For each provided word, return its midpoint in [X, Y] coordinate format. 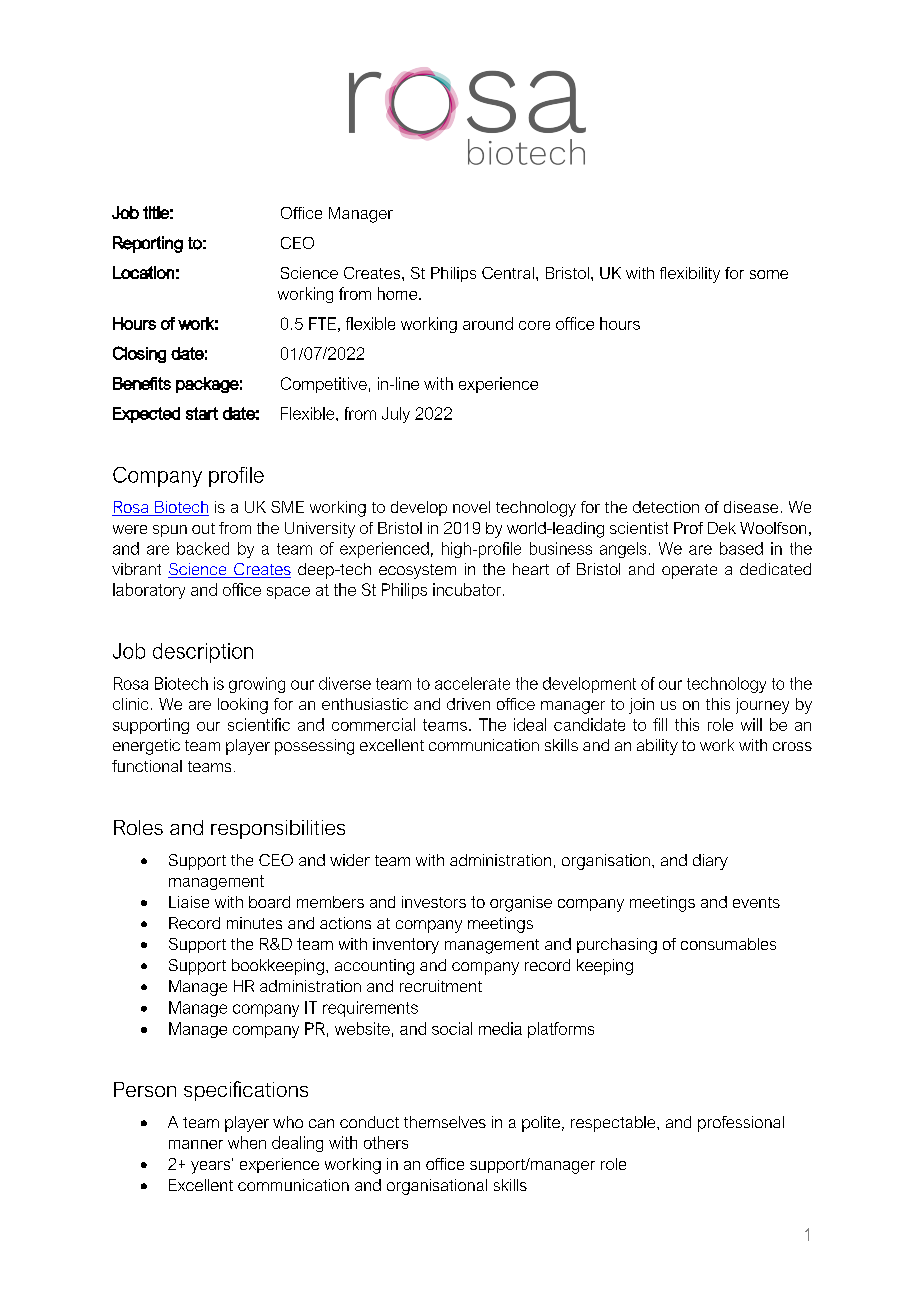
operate [689, 571]
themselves [445, 1122]
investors [434, 902]
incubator [468, 589]
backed [203, 548]
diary [710, 862]
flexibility [690, 275]
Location [143, 272]
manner [196, 1144]
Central [508, 273]
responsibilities [278, 829]
